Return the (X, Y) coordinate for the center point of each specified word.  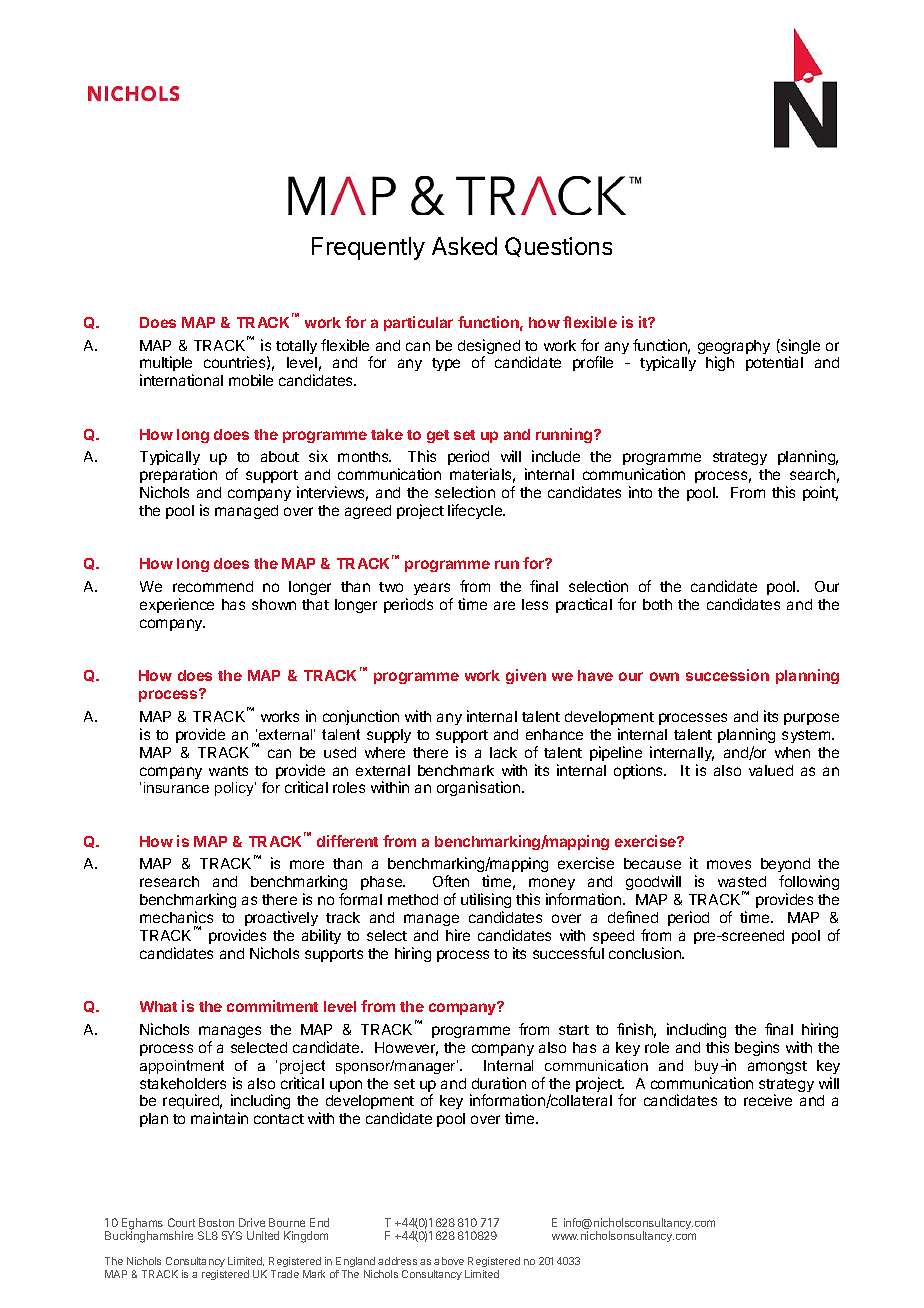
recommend (213, 586)
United (263, 1235)
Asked (464, 246)
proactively (281, 918)
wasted (742, 881)
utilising (486, 902)
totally (296, 347)
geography (734, 348)
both (657, 604)
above (449, 1261)
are (504, 605)
